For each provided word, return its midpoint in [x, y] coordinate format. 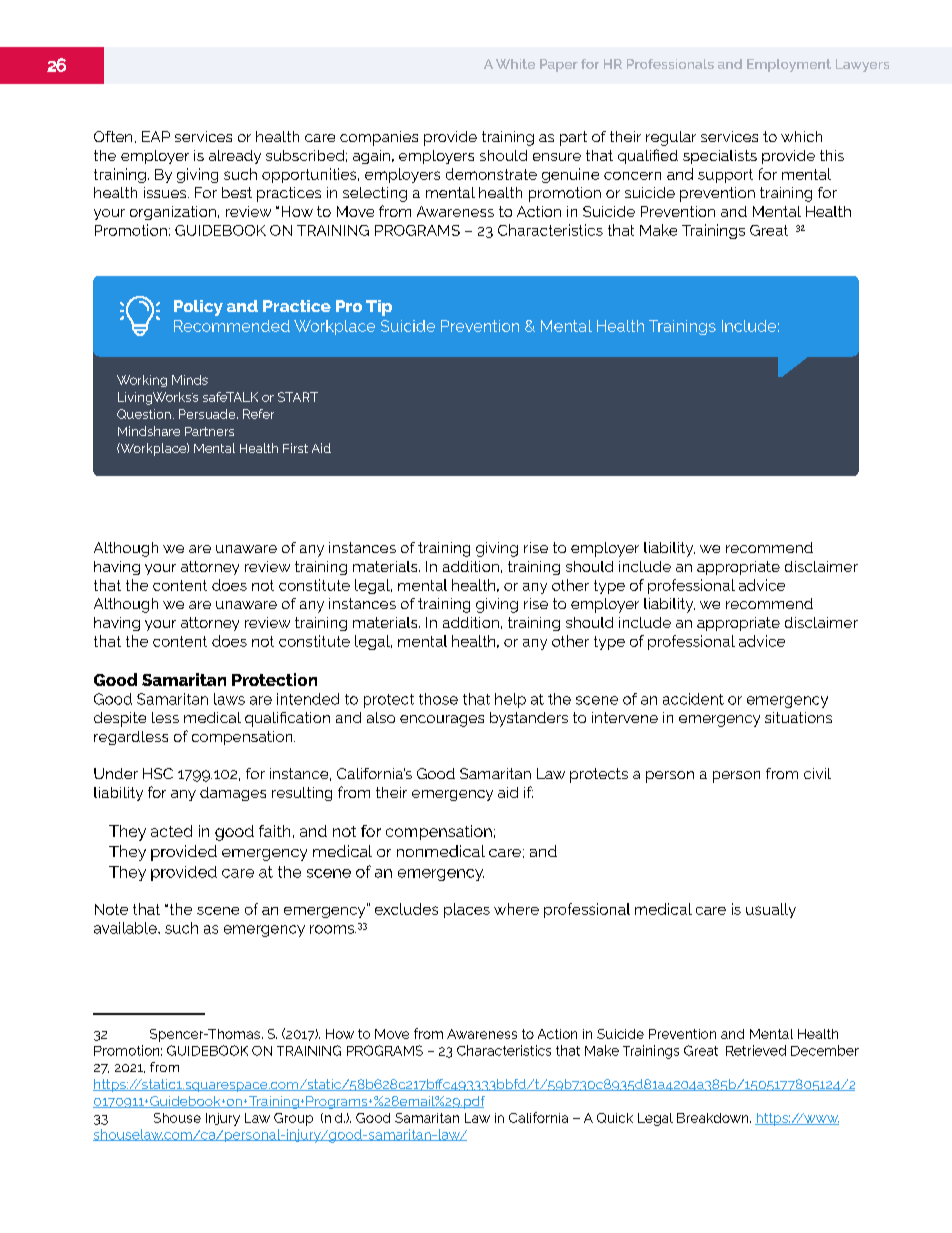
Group [293, 1119]
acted [171, 831]
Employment [789, 65]
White [515, 64]
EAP [156, 136]
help [510, 700]
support [725, 176]
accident [693, 699]
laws [229, 699]
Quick [615, 1118]
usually [771, 910]
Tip [379, 308]
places [467, 910]
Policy [198, 308]
